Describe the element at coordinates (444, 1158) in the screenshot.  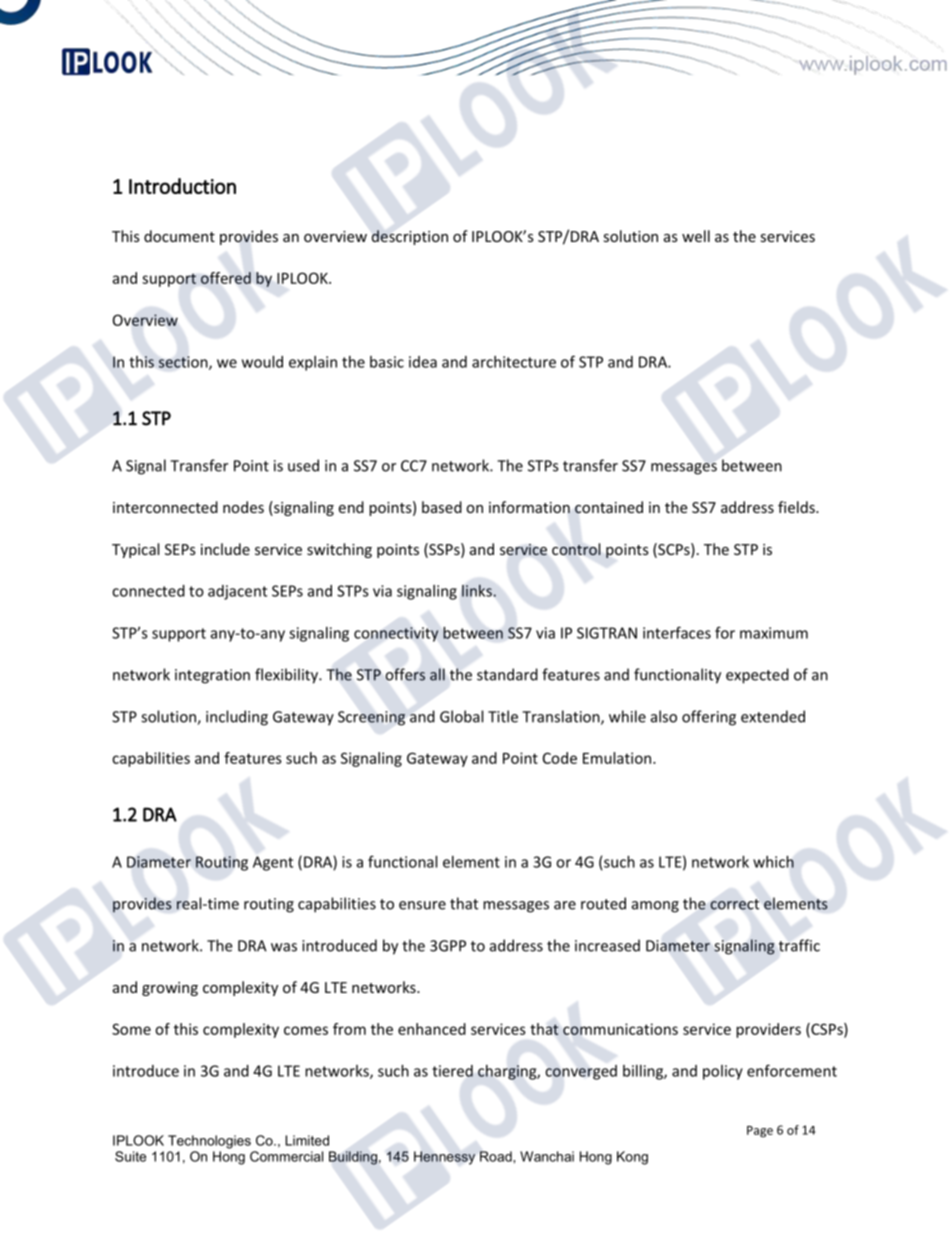
I see `Hennessy` at that location.
